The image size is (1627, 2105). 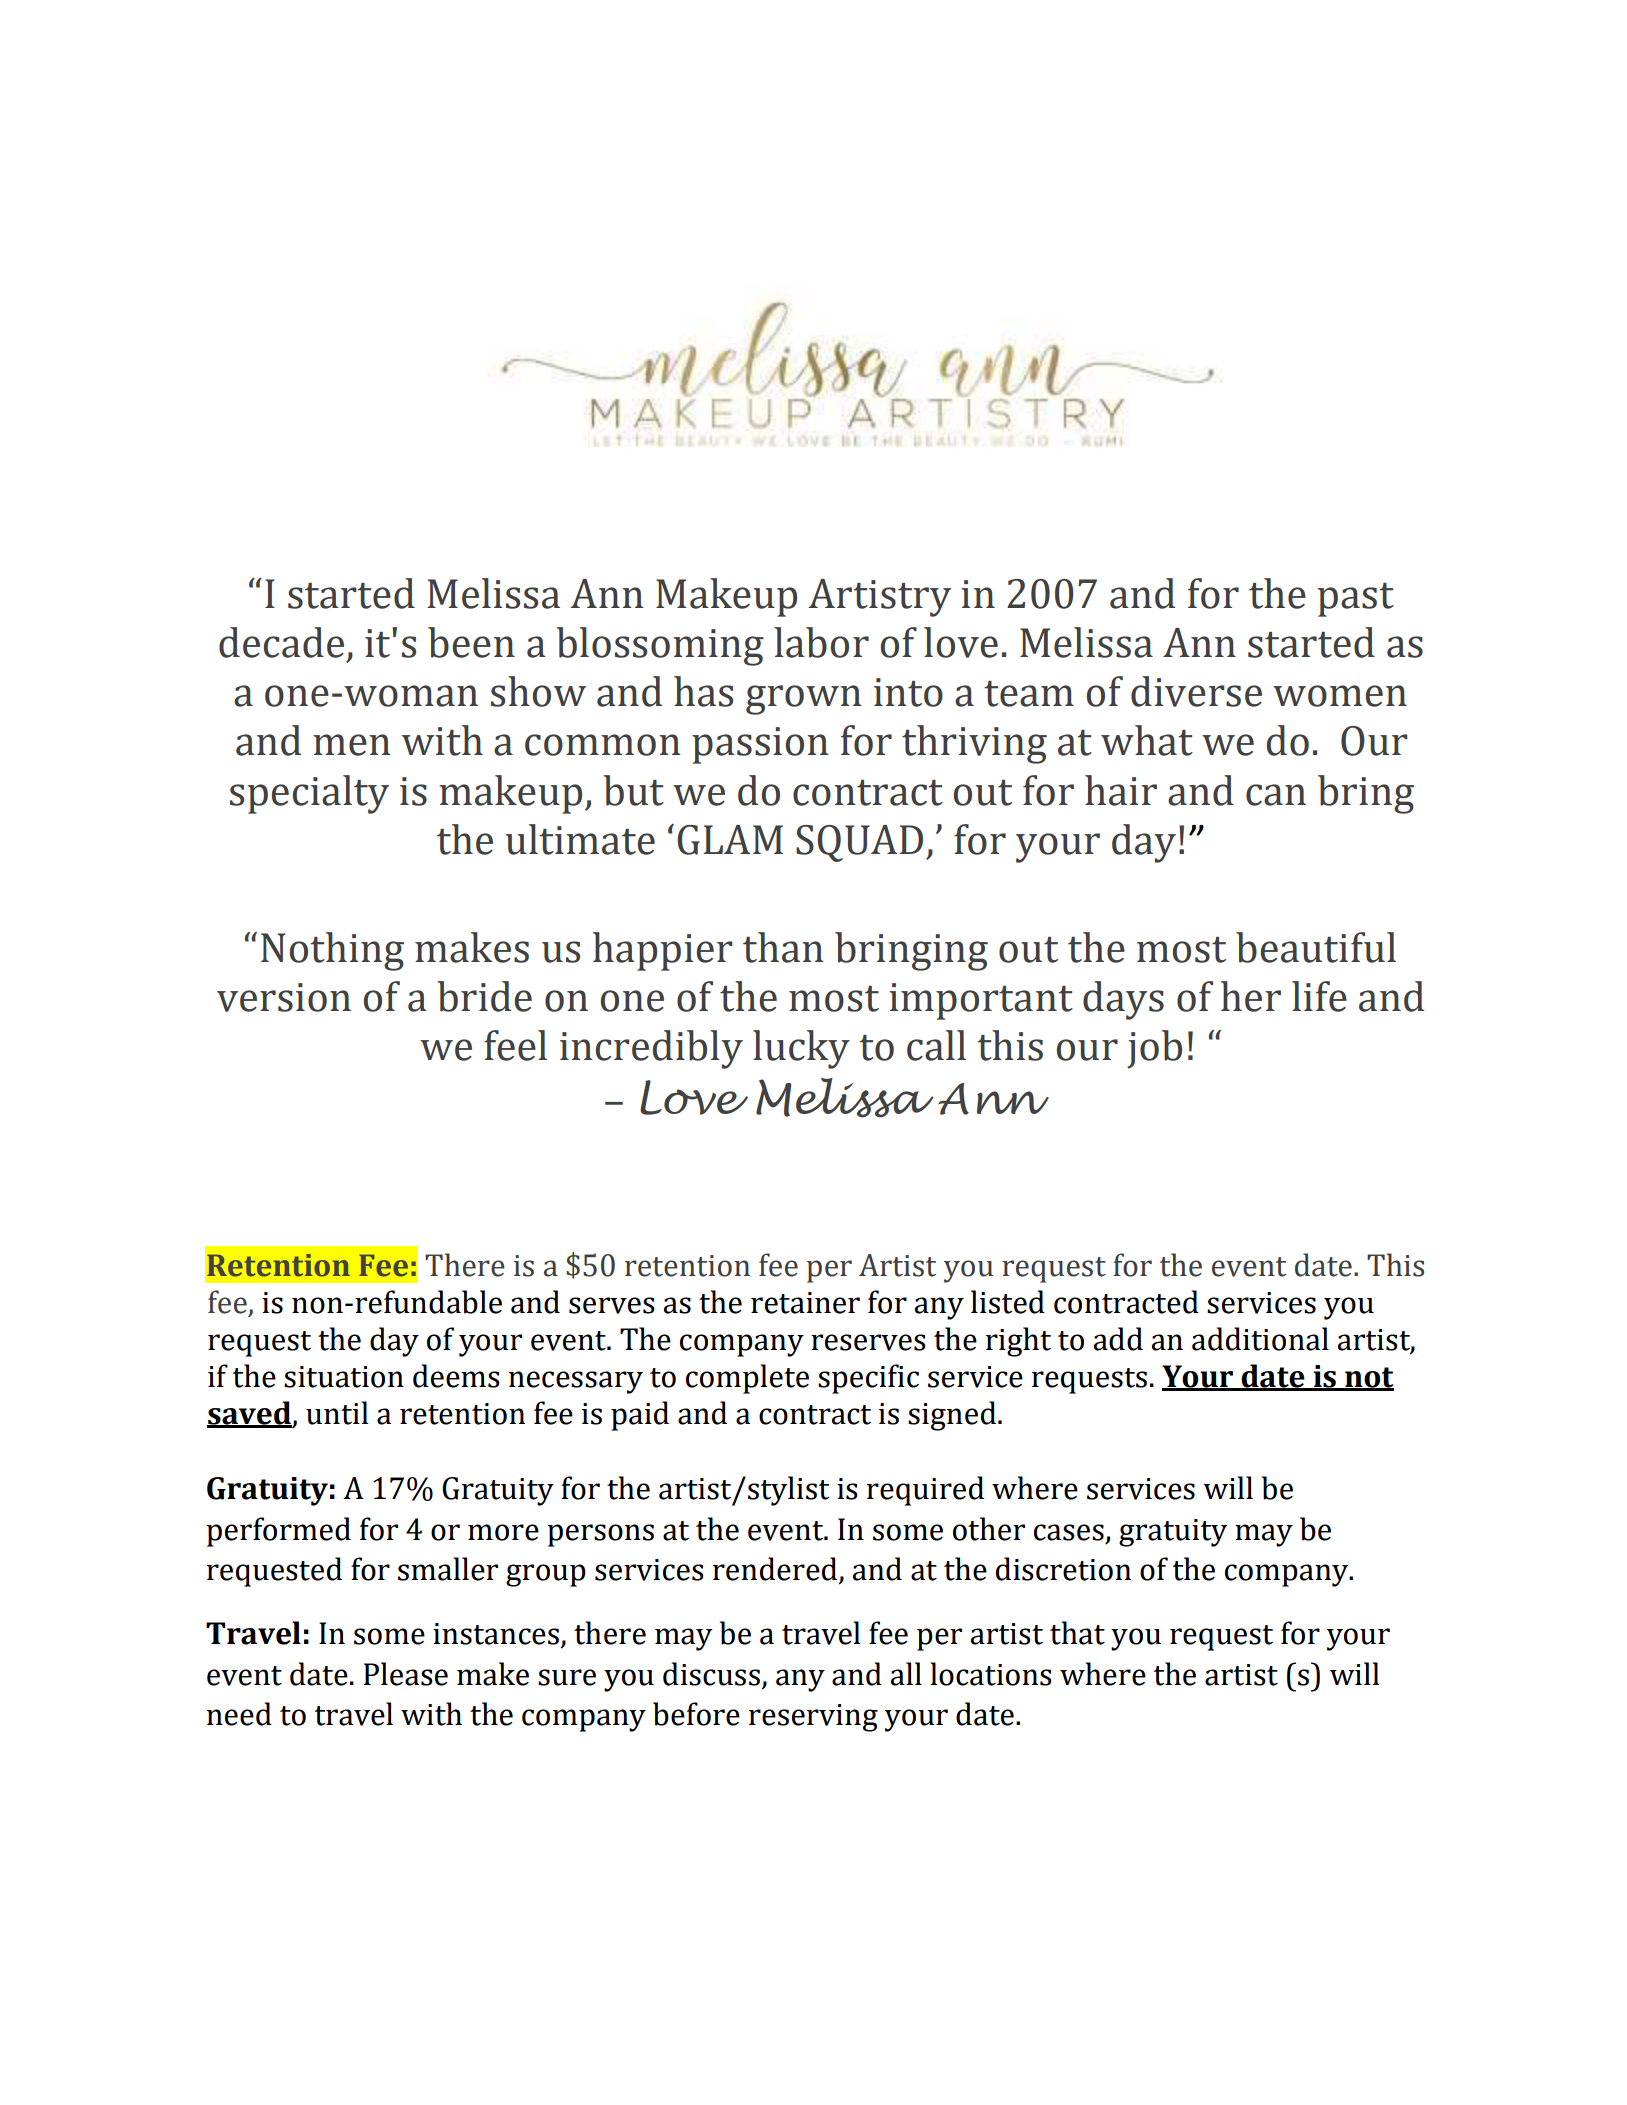 What do you see at coordinates (859, 843) in the screenshot?
I see `SQUAD` at bounding box center [859, 843].
